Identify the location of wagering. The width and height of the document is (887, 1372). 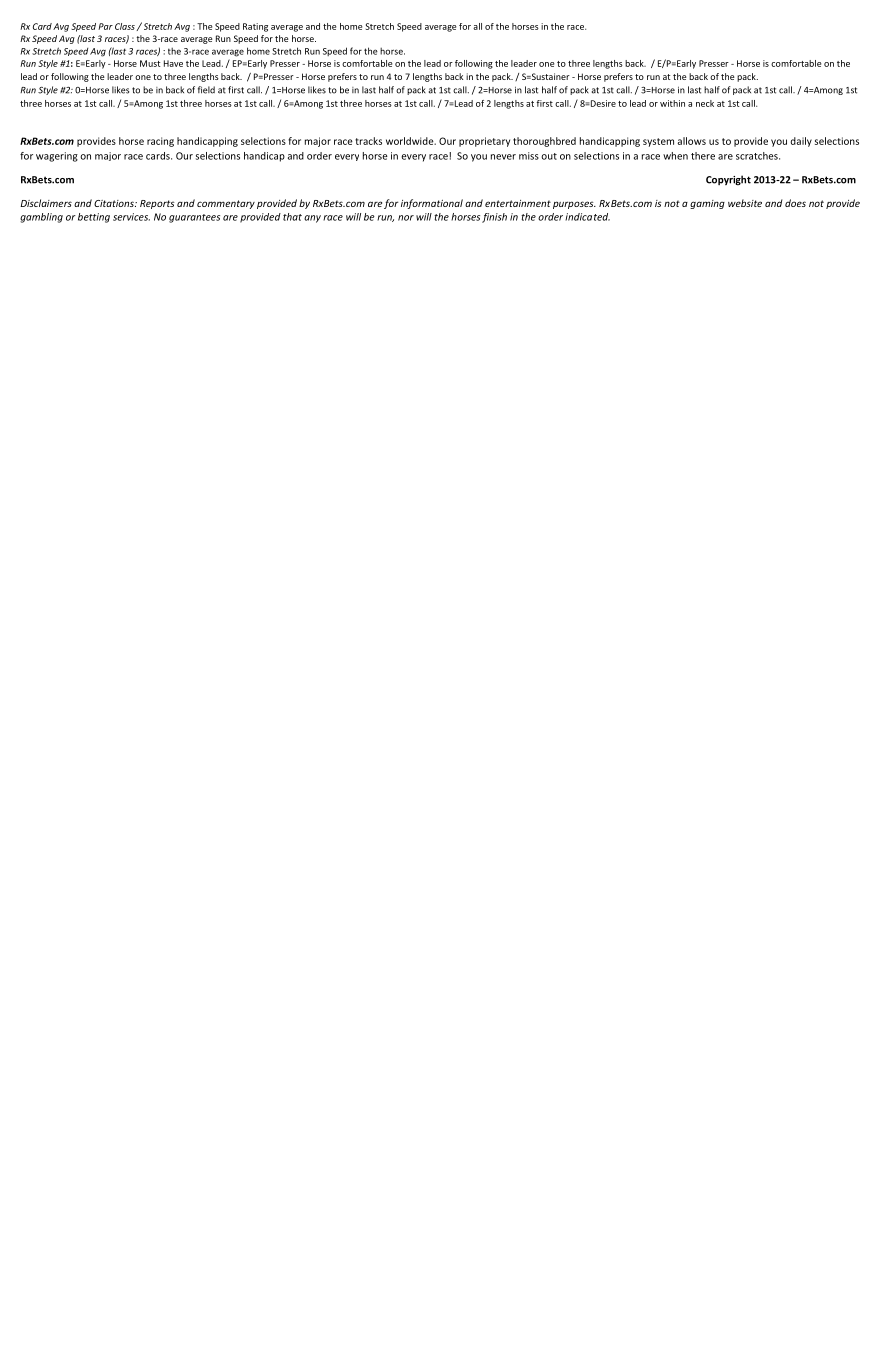
(57, 157).
